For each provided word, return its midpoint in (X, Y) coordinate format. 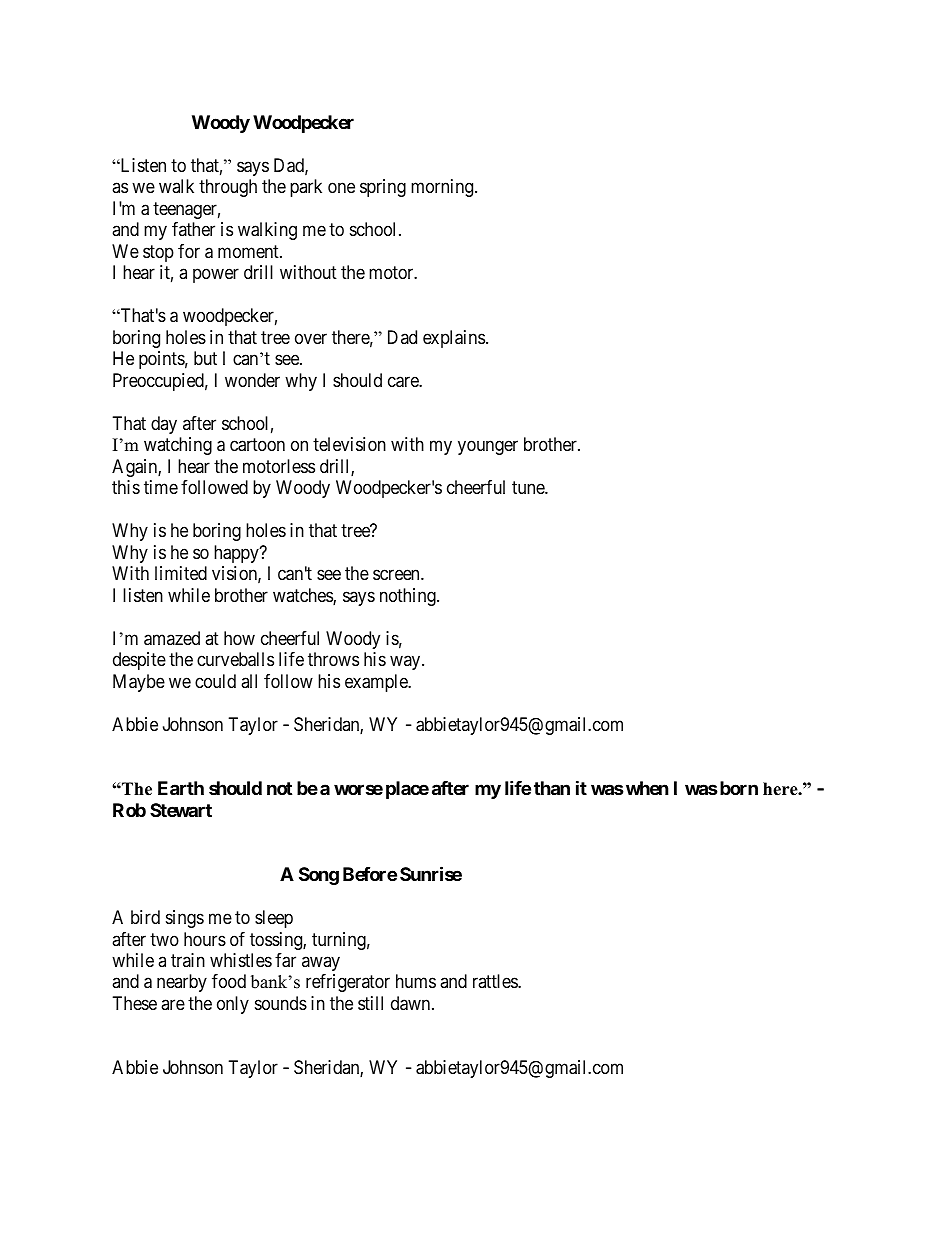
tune (529, 487)
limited (181, 573)
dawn (412, 1003)
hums (416, 981)
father (193, 229)
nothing (409, 597)
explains (454, 339)
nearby (182, 983)
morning (443, 188)
